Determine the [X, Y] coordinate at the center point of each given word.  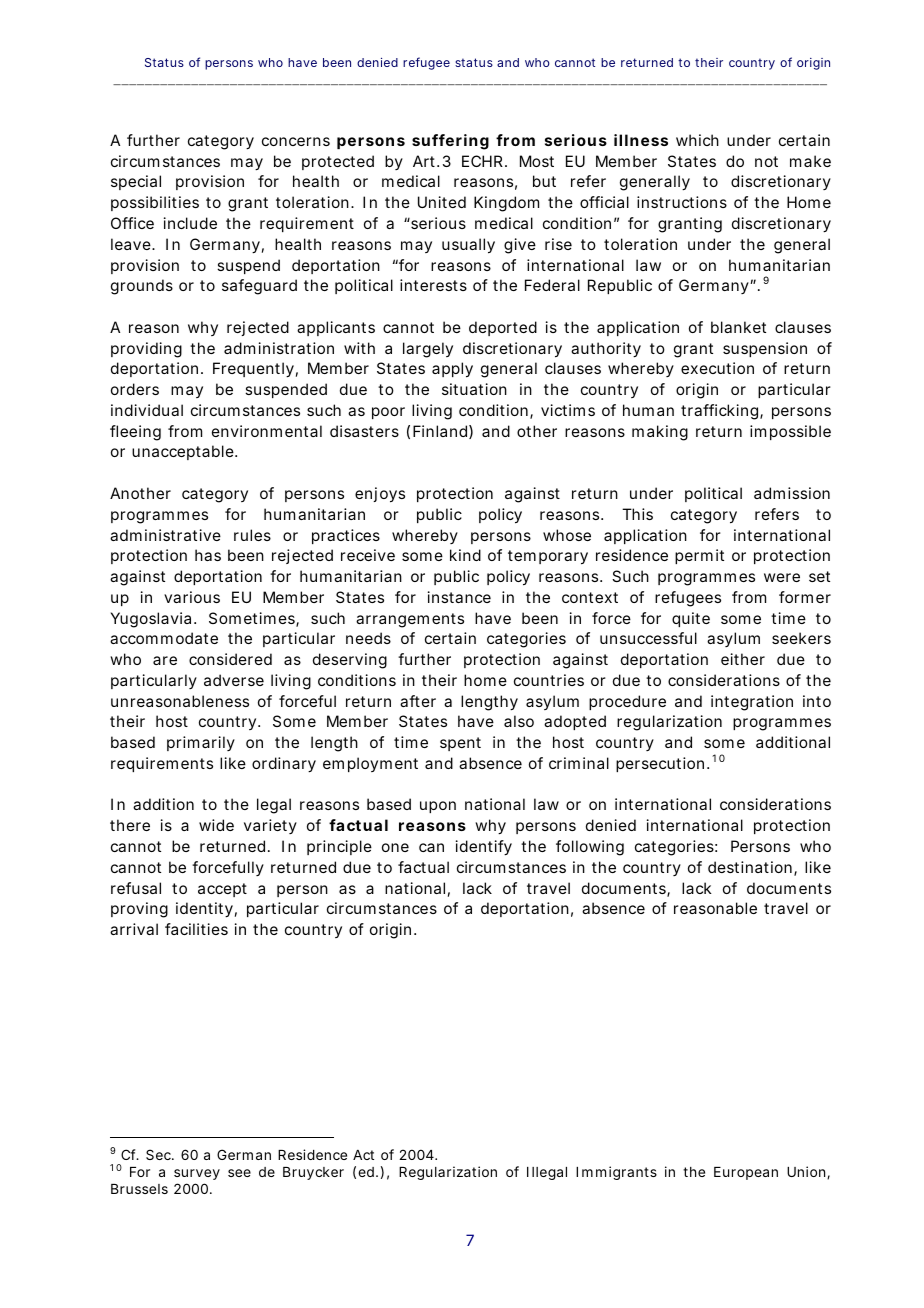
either [743, 659]
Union [806, 1171]
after [418, 701]
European [746, 1173]
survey [197, 1174]
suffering [450, 142]
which [697, 140]
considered [230, 659]
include [190, 223]
